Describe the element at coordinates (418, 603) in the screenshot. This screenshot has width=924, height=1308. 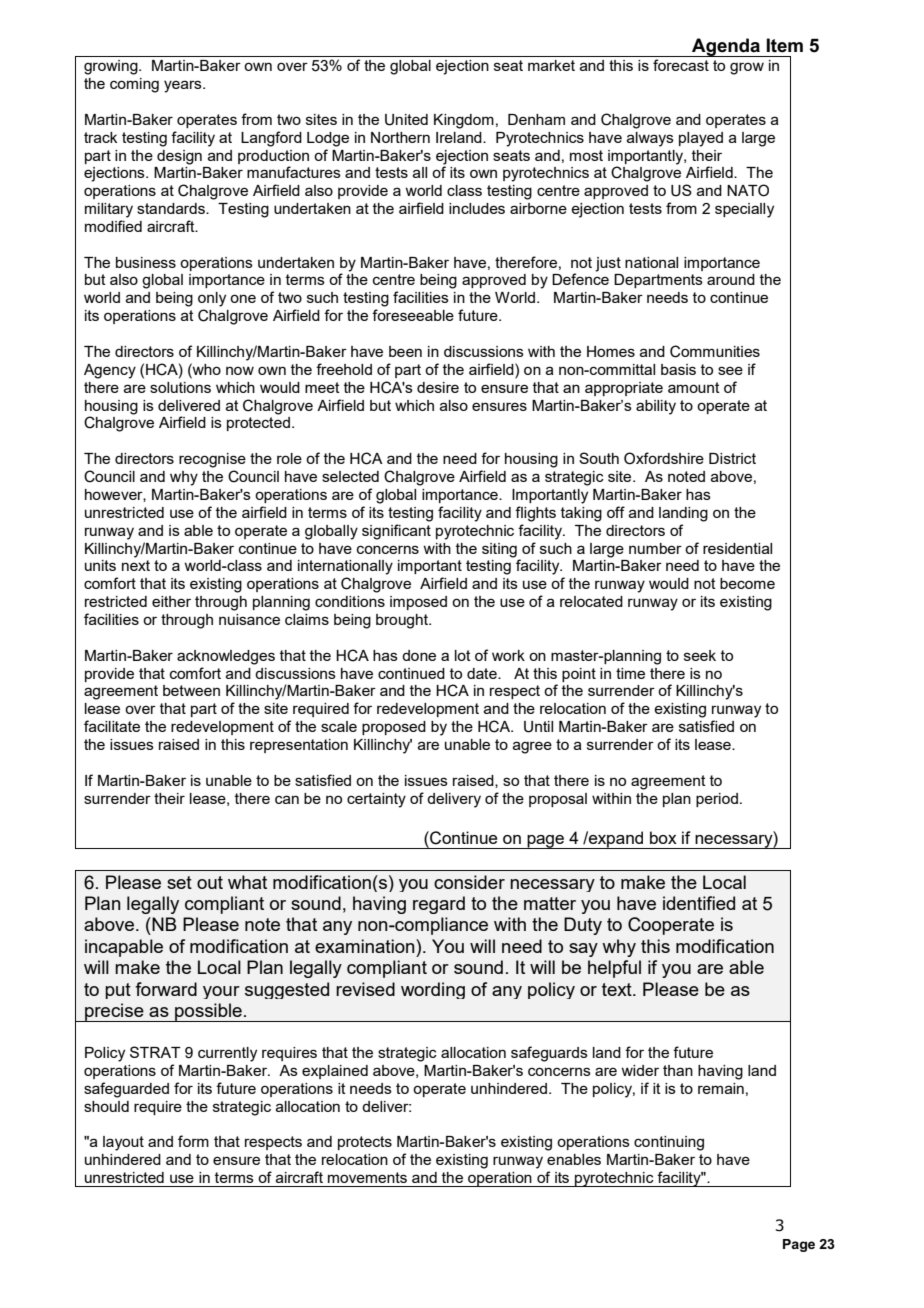
I see `imposed` at that location.
